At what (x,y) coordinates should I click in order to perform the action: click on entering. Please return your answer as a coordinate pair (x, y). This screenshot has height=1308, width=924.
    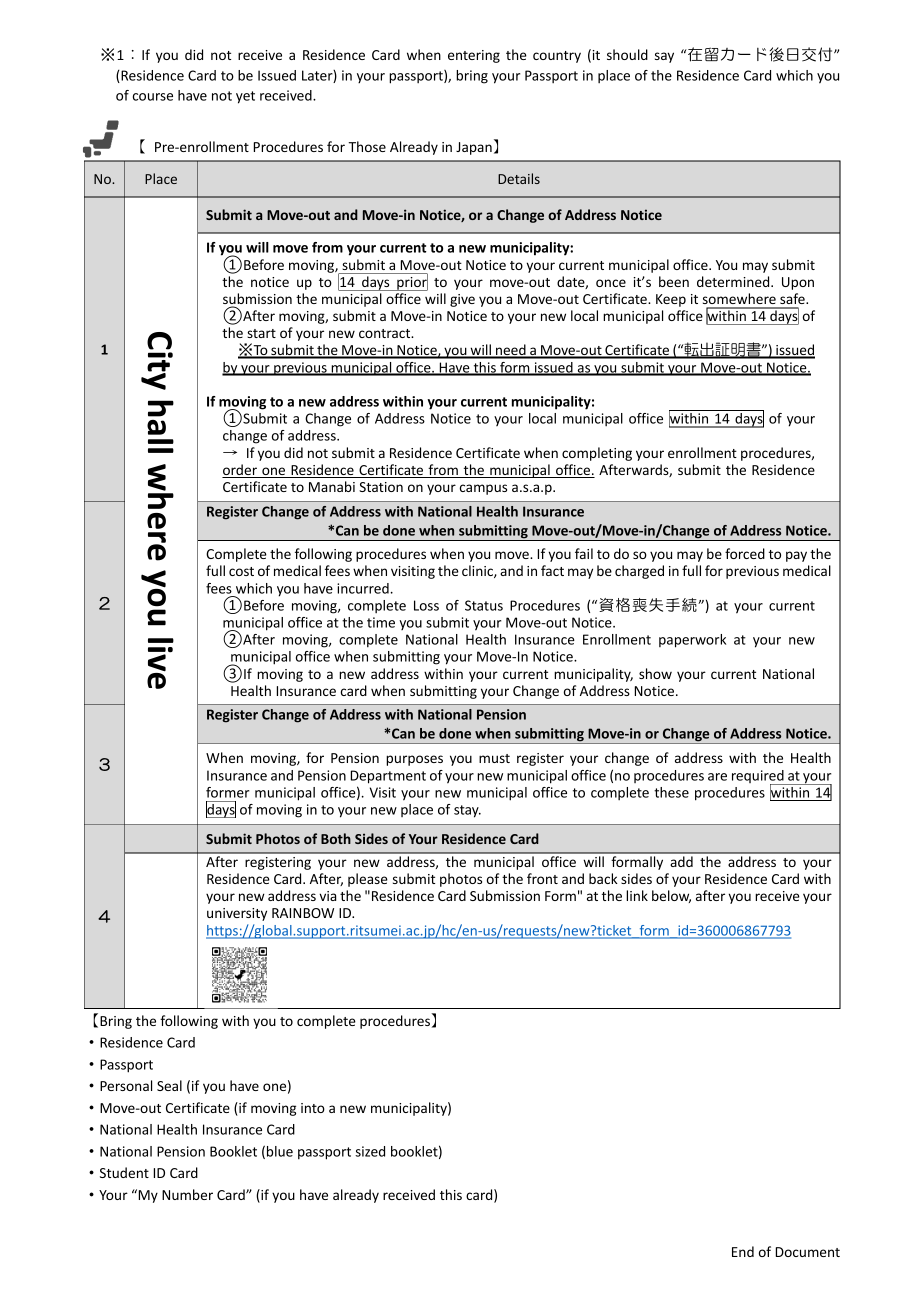
    Looking at the image, I should click on (474, 56).
